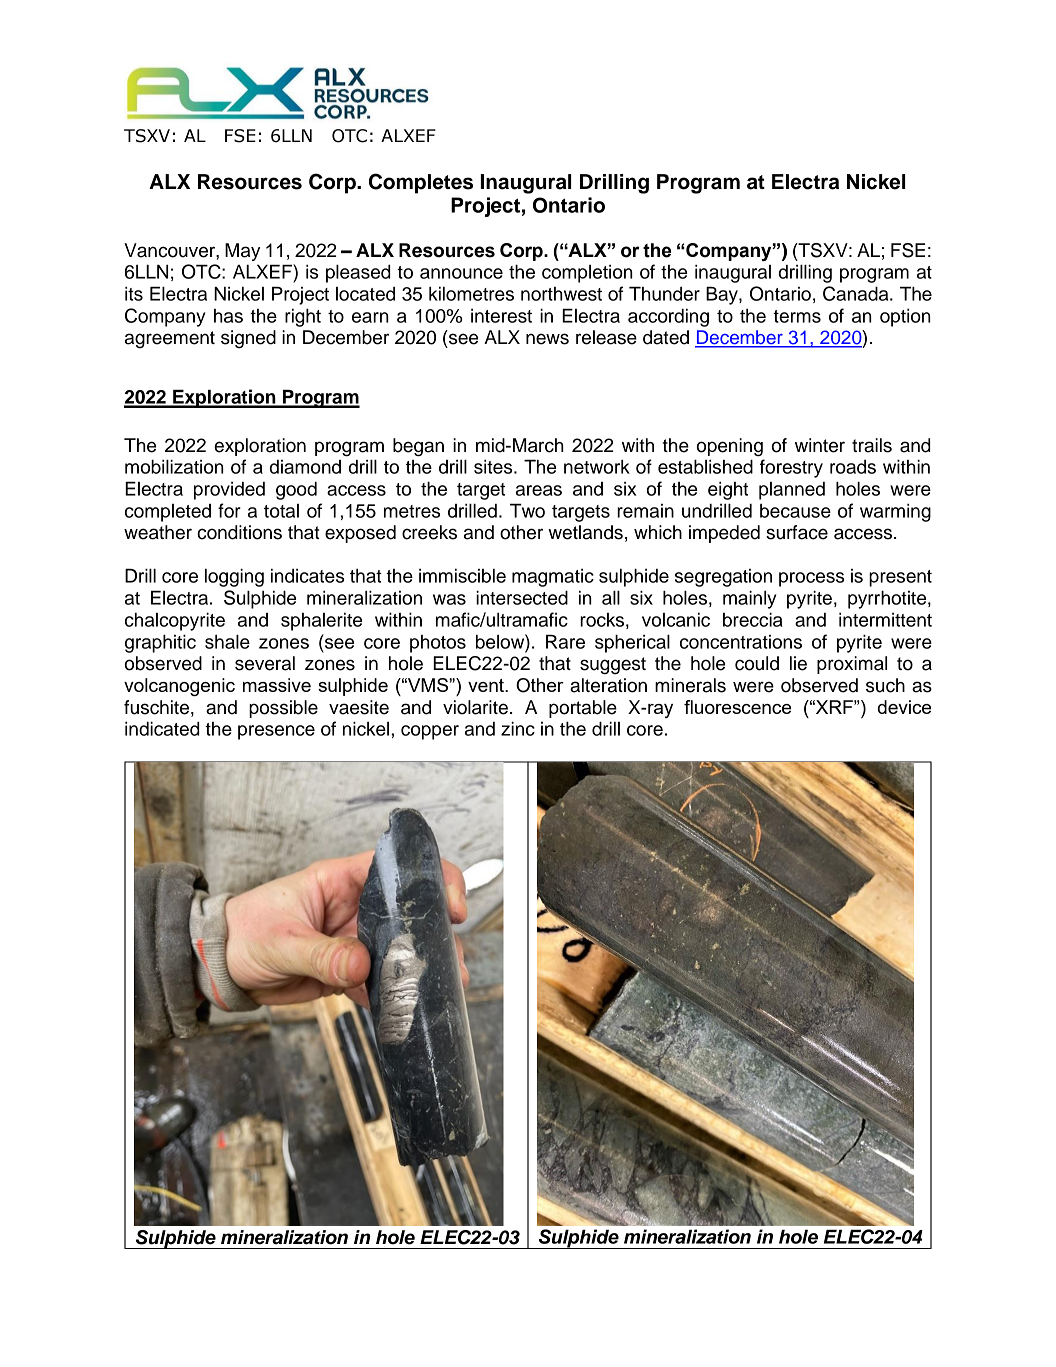 Image resolution: width=1056 pixels, height=1367 pixels. Describe the element at coordinates (737, 707) in the screenshot. I see `fluorescence` at that location.
